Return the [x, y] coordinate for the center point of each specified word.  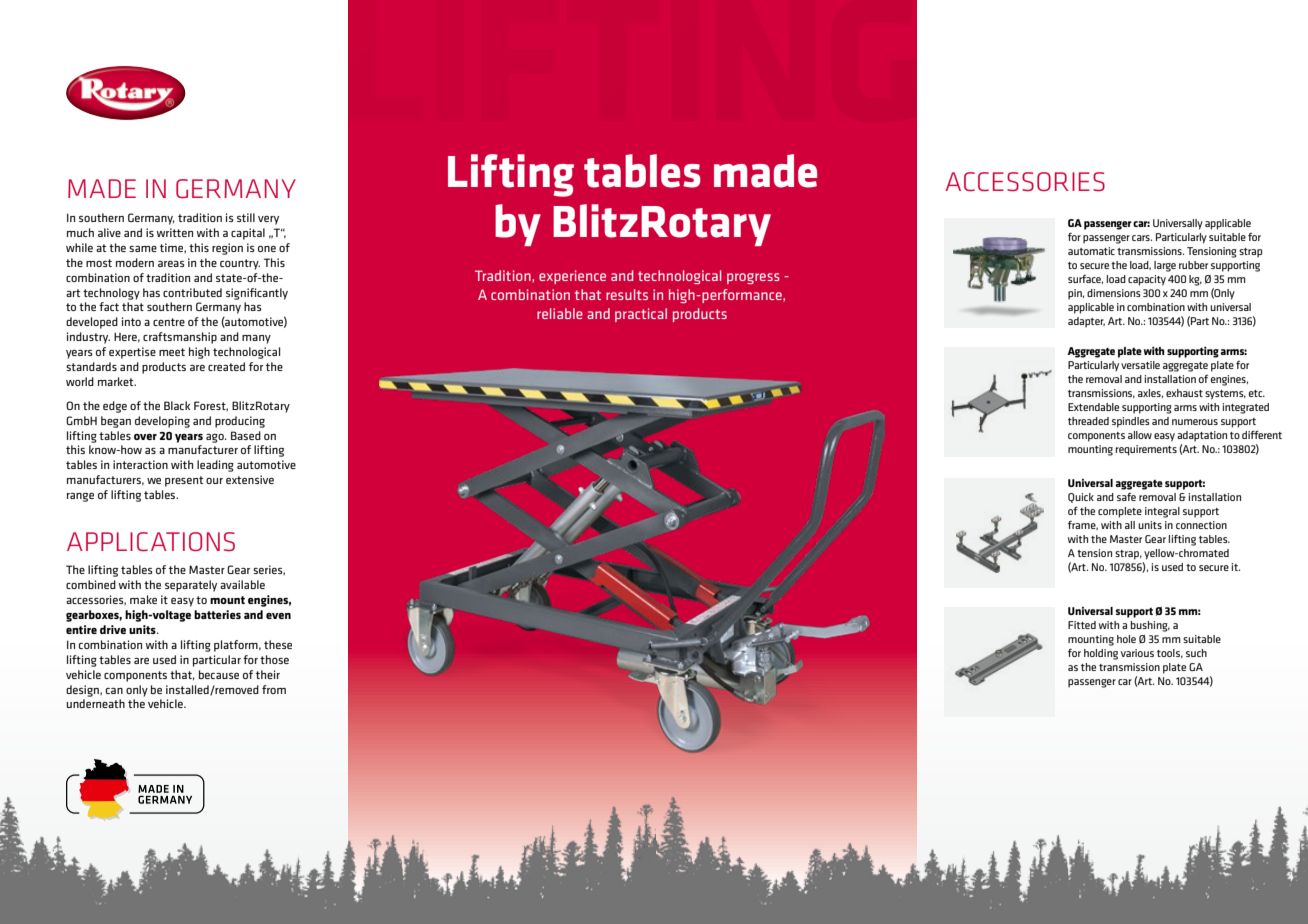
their [268, 674]
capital [248, 234]
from [274, 689]
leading [215, 466]
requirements [1146, 450]
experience [572, 277]
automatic [1091, 251]
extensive [250, 479]
